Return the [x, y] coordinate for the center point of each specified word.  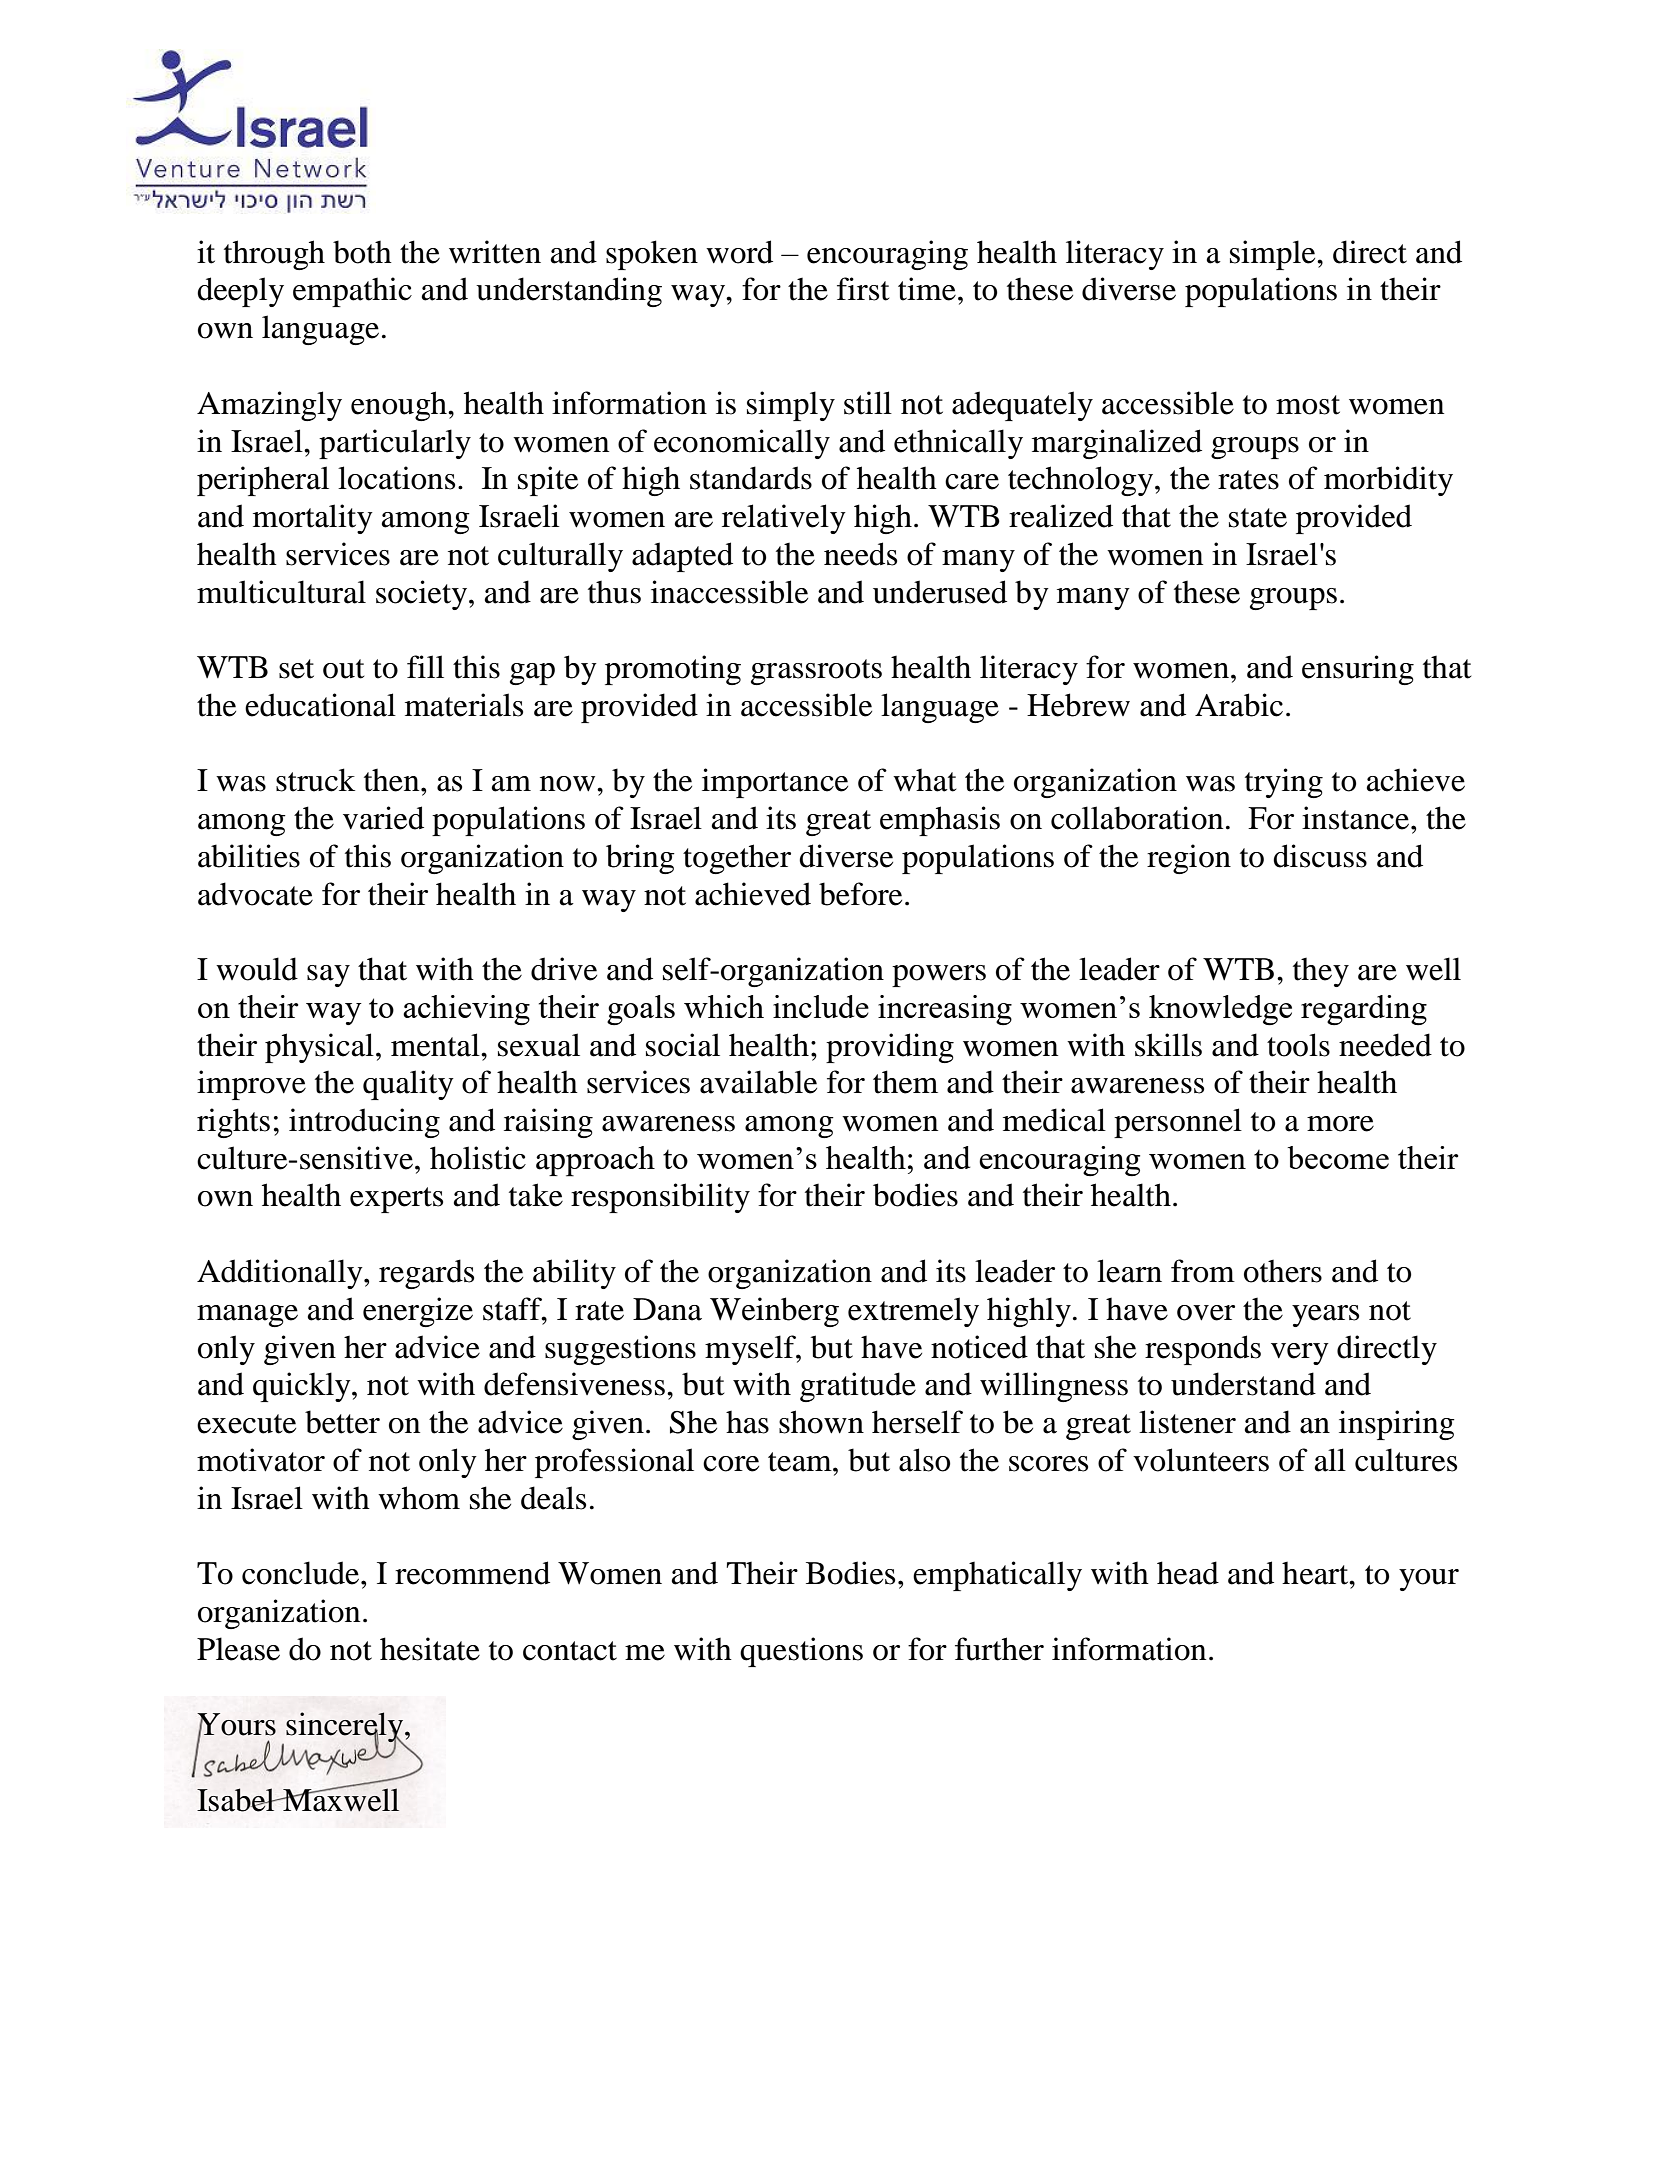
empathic [352, 292]
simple [1274, 255]
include [821, 1006]
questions [801, 1652]
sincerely [346, 1728]
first [863, 289]
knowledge [1220, 1010]
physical [319, 1048]
